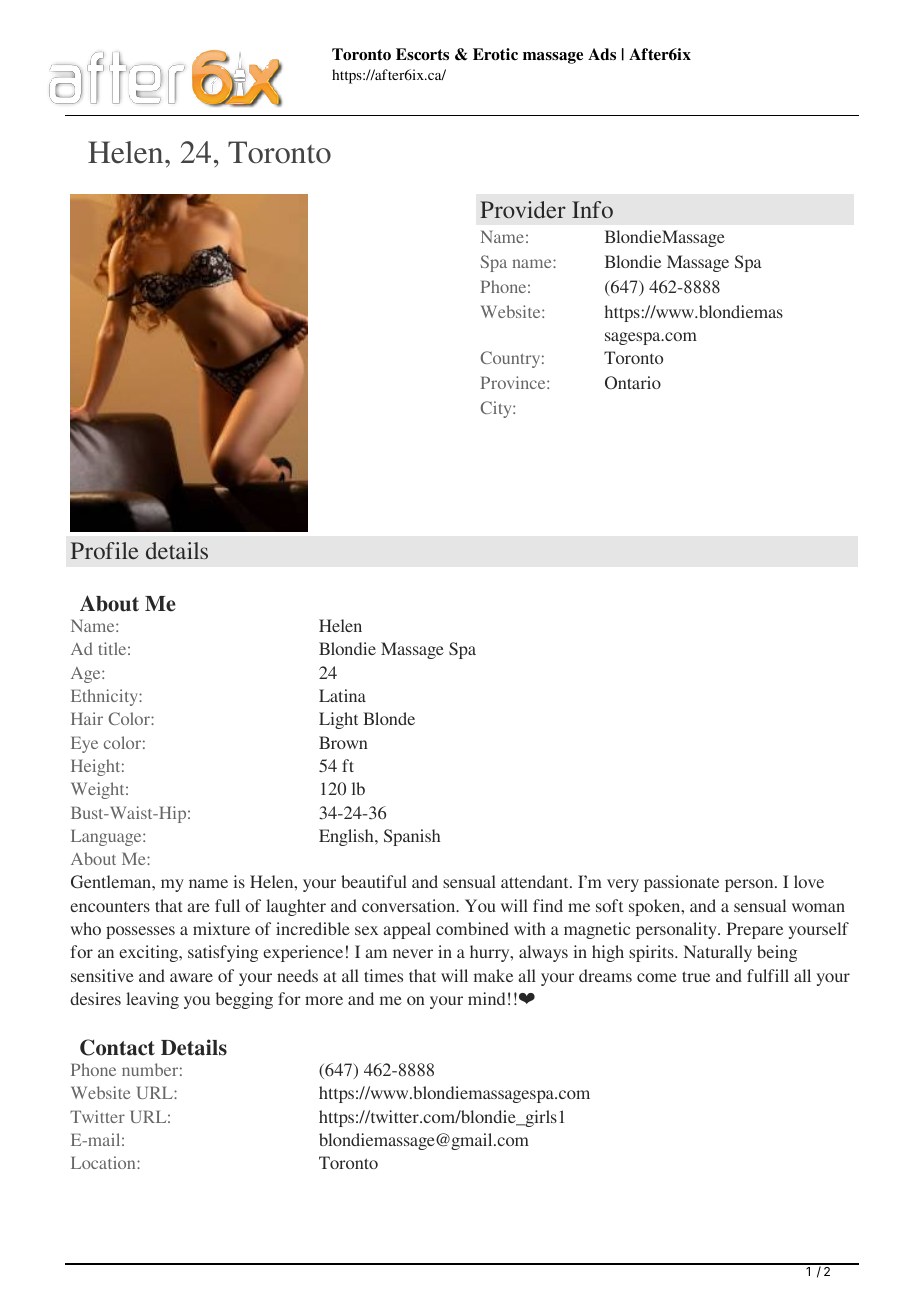  What do you see at coordinates (523, 209) in the image?
I see `Provider` at bounding box center [523, 209].
